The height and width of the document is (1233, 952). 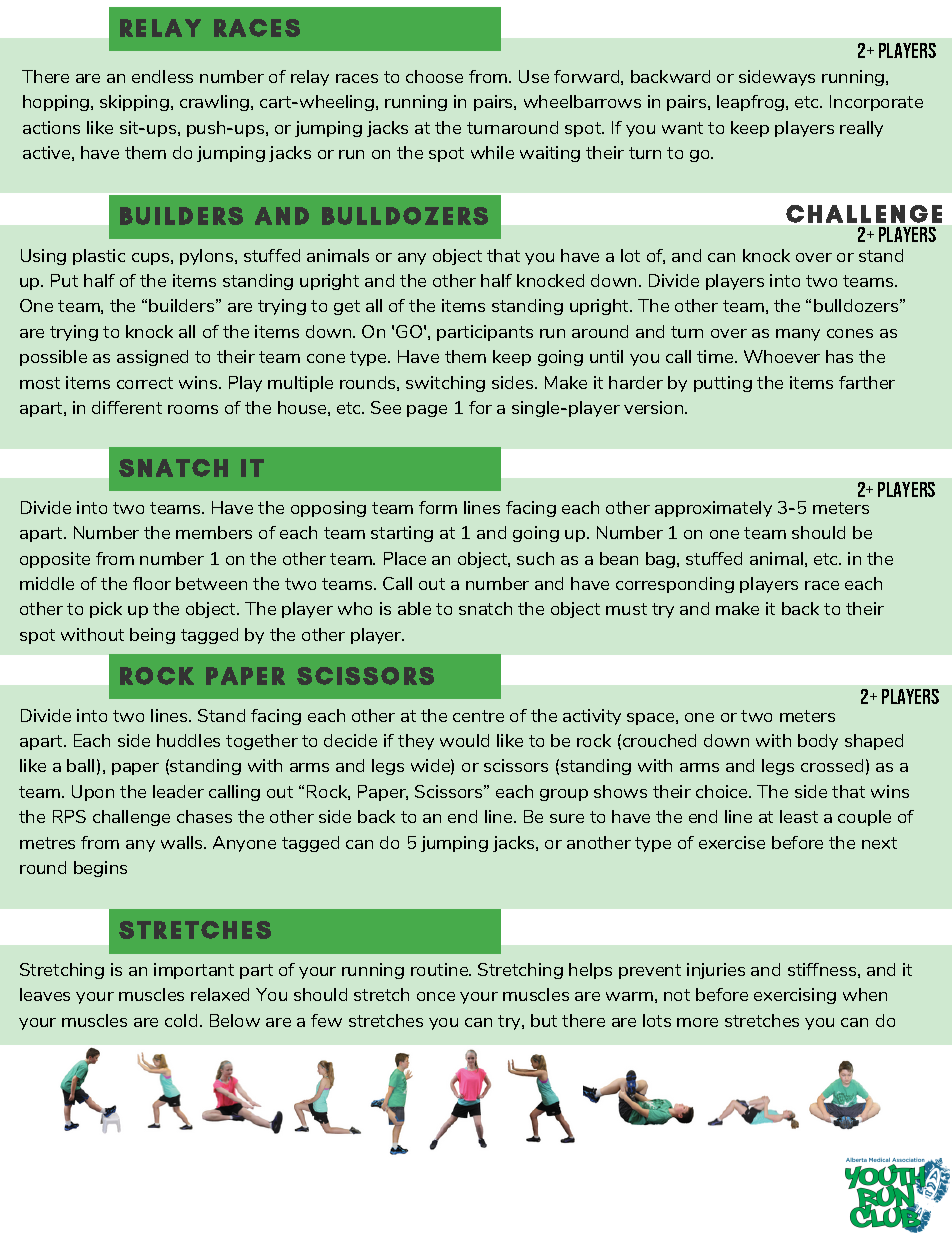 I want to click on floor, so click(x=152, y=583).
